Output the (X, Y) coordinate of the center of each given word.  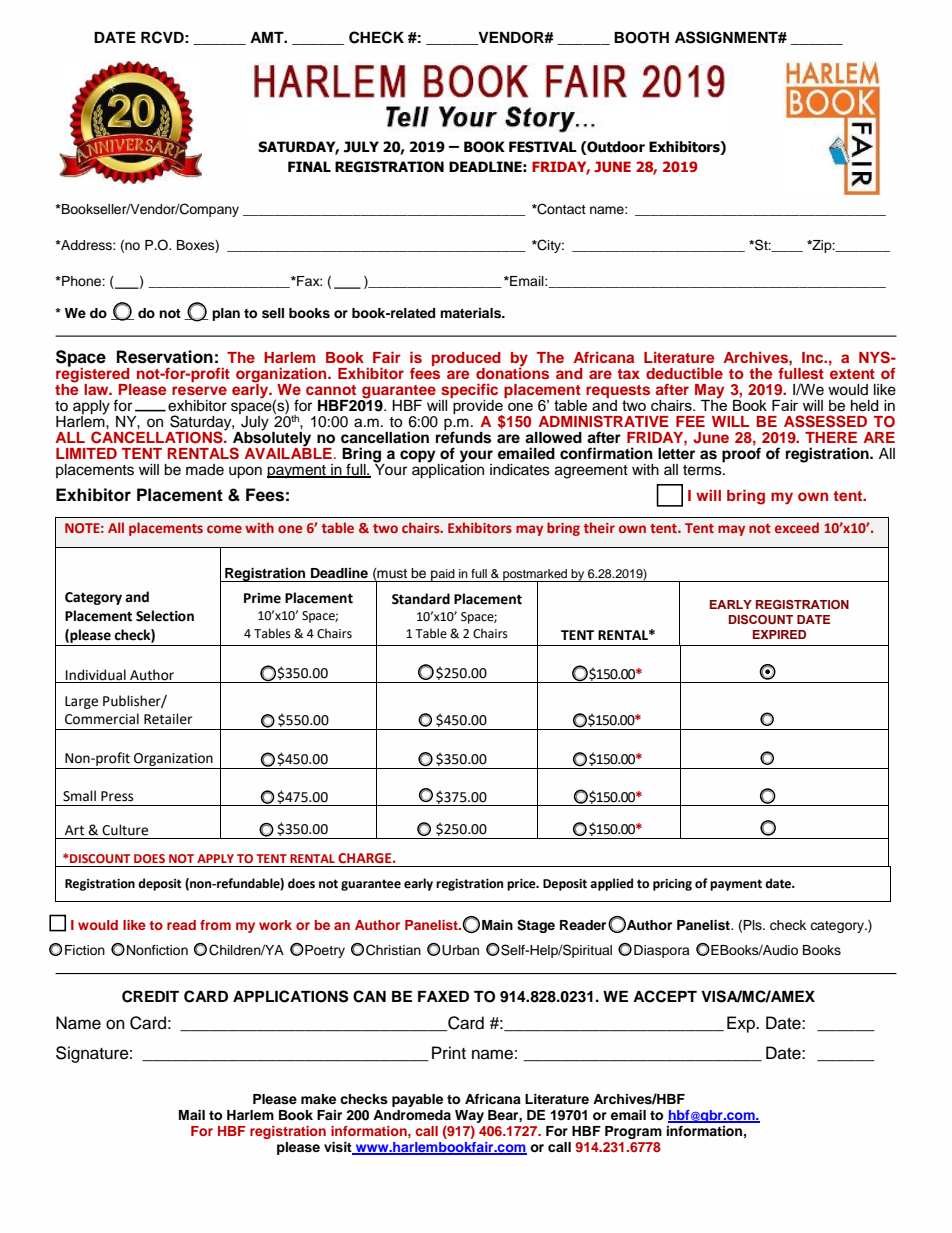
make (318, 1099)
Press (117, 796)
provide (478, 407)
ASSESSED (825, 421)
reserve (199, 390)
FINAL (309, 166)
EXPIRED (779, 634)
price (522, 885)
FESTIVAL (543, 147)
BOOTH (641, 38)
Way (469, 1116)
